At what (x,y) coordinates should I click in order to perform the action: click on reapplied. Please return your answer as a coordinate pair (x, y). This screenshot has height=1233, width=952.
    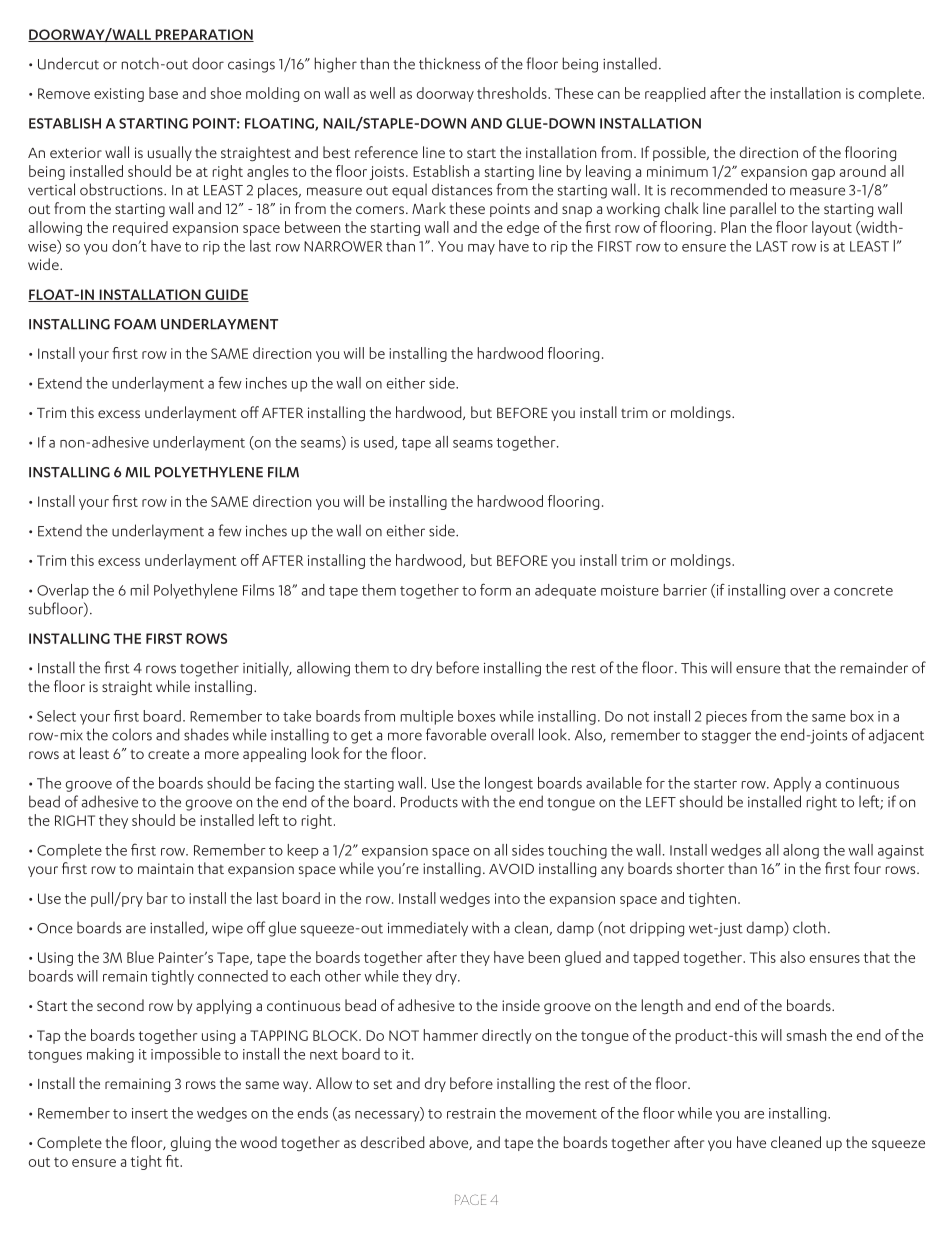
    Looking at the image, I should click on (675, 94).
